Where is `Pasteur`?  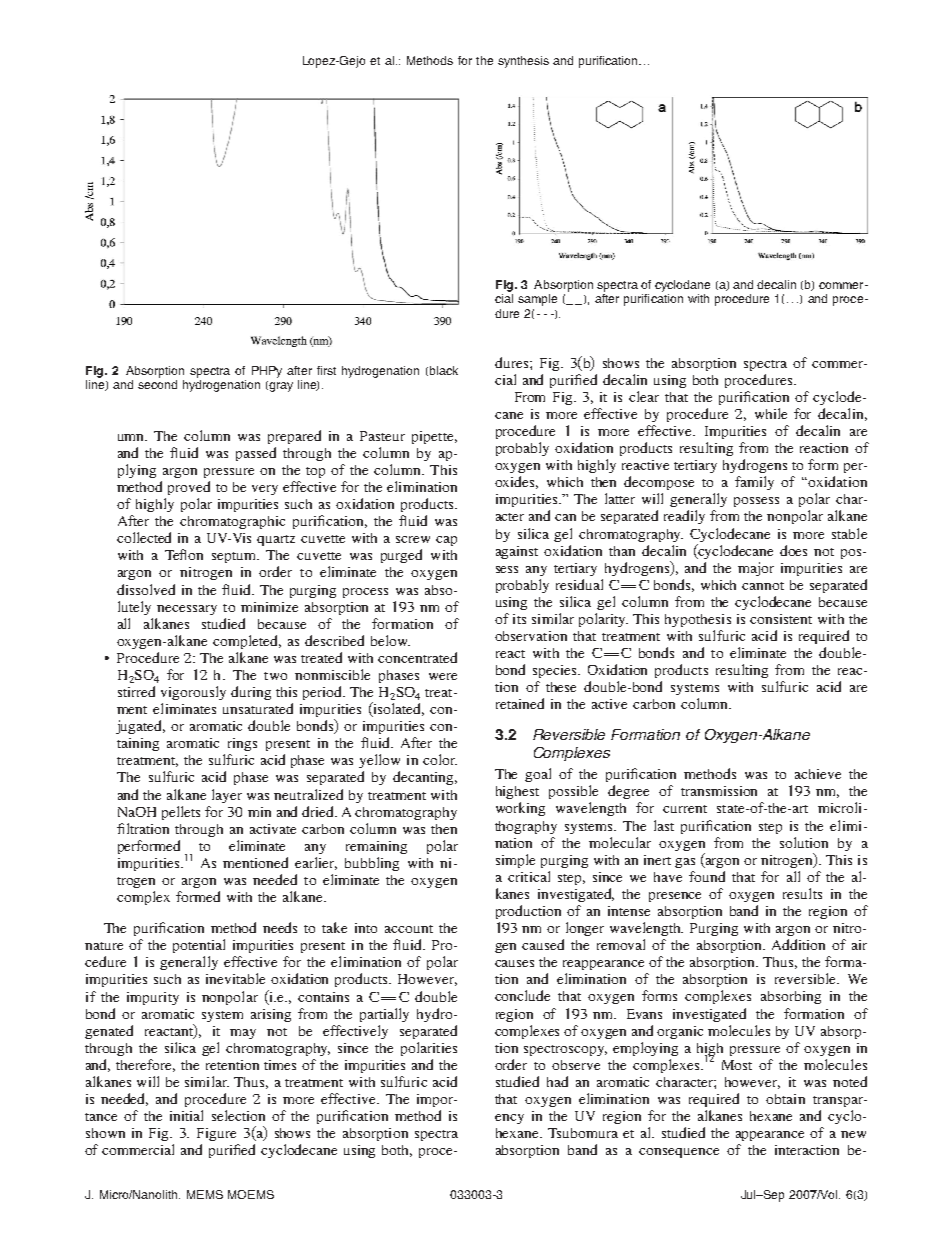
Pasteur is located at coordinates (382, 436).
